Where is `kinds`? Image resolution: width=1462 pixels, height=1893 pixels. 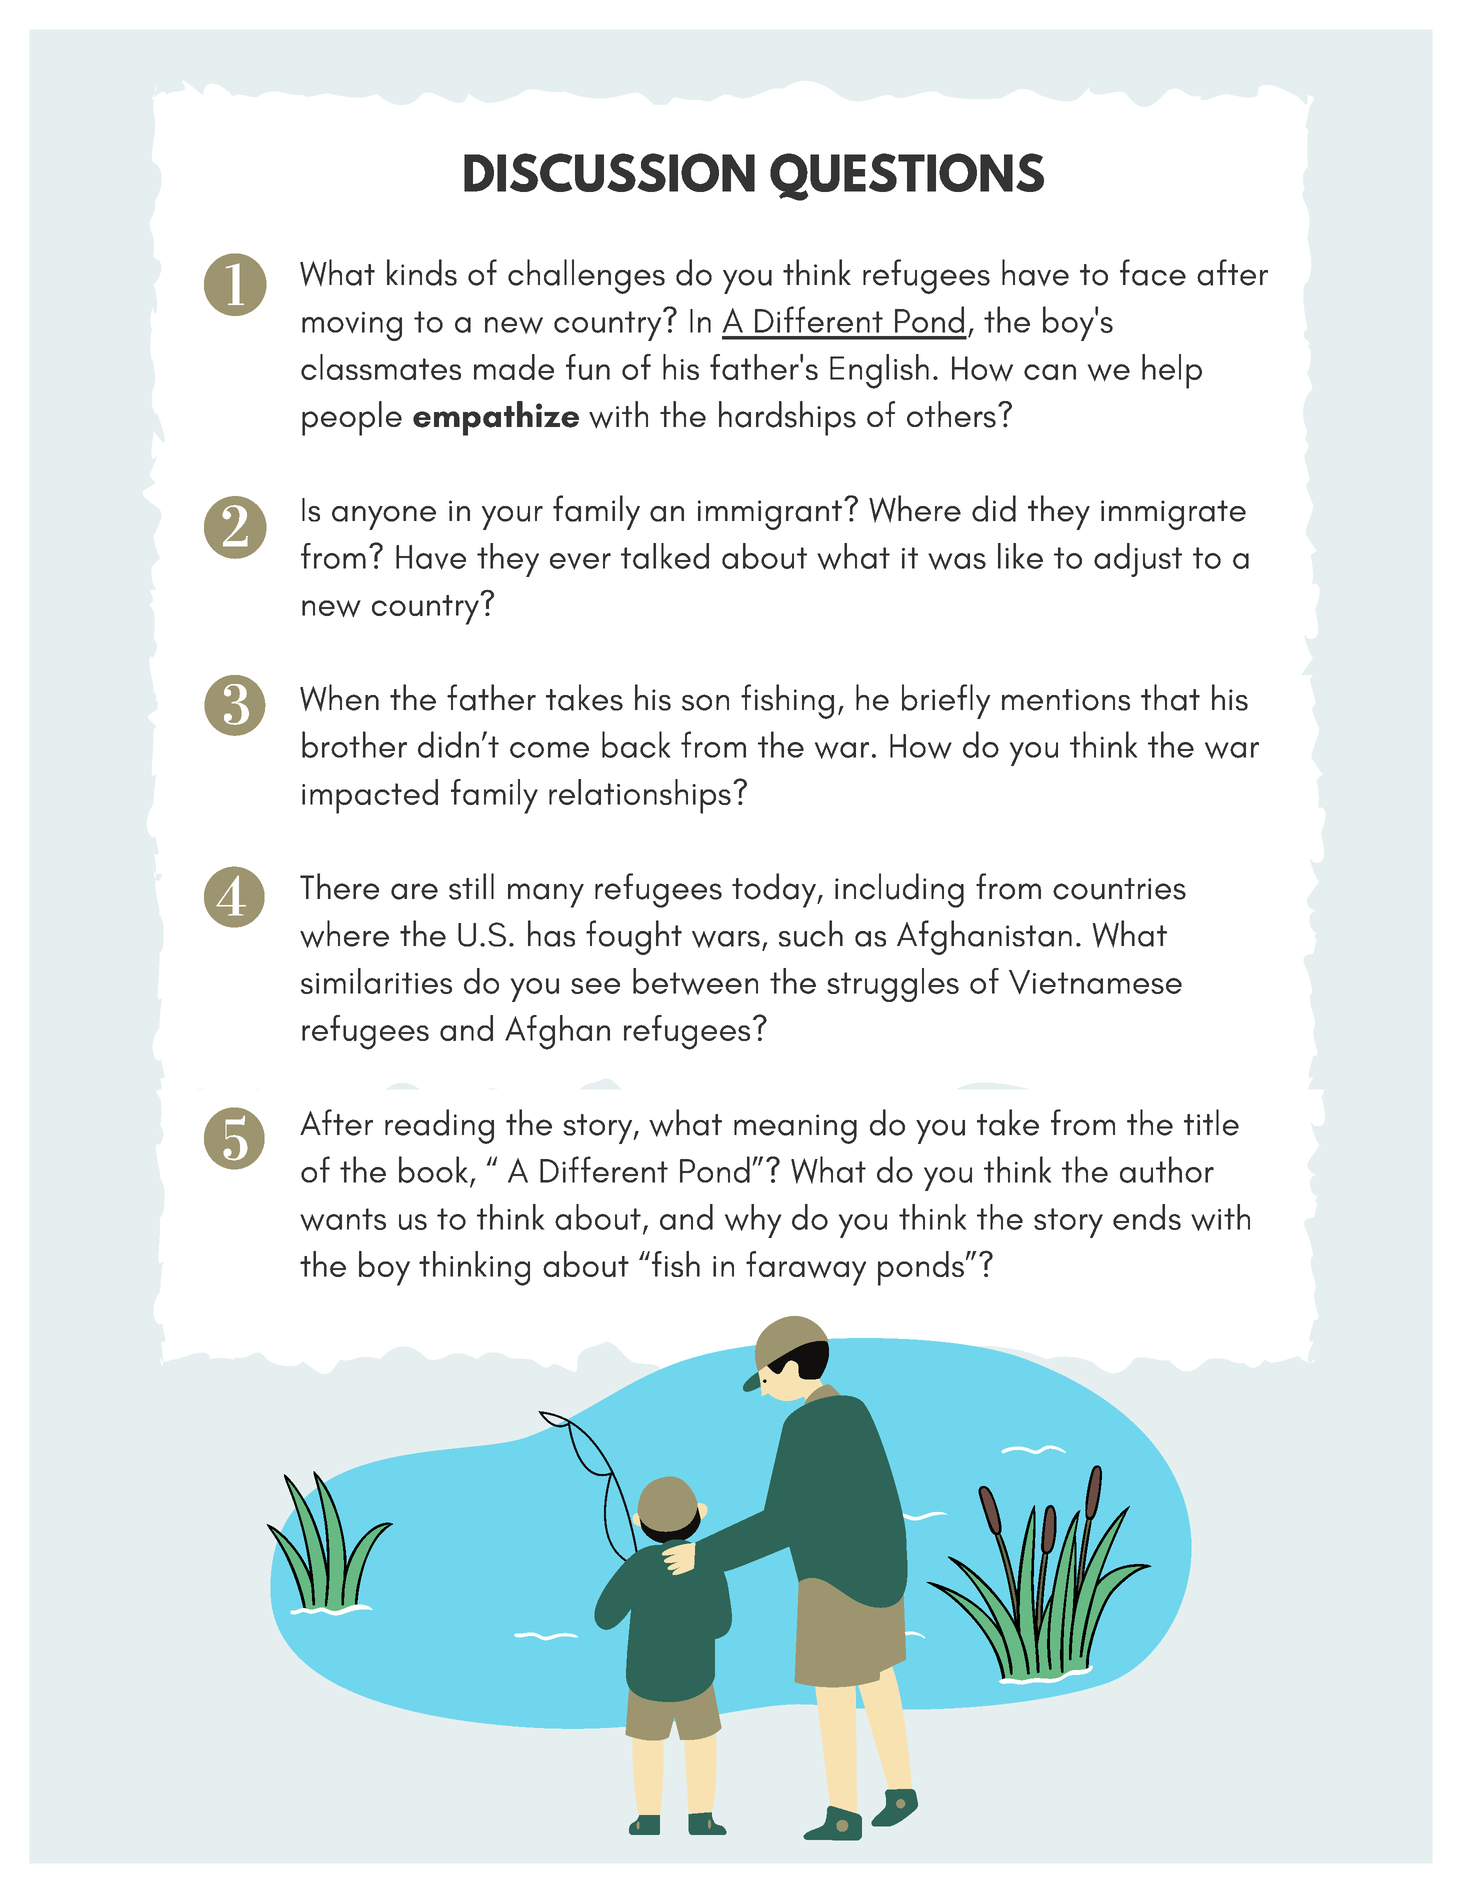
kinds is located at coordinates (422, 272).
